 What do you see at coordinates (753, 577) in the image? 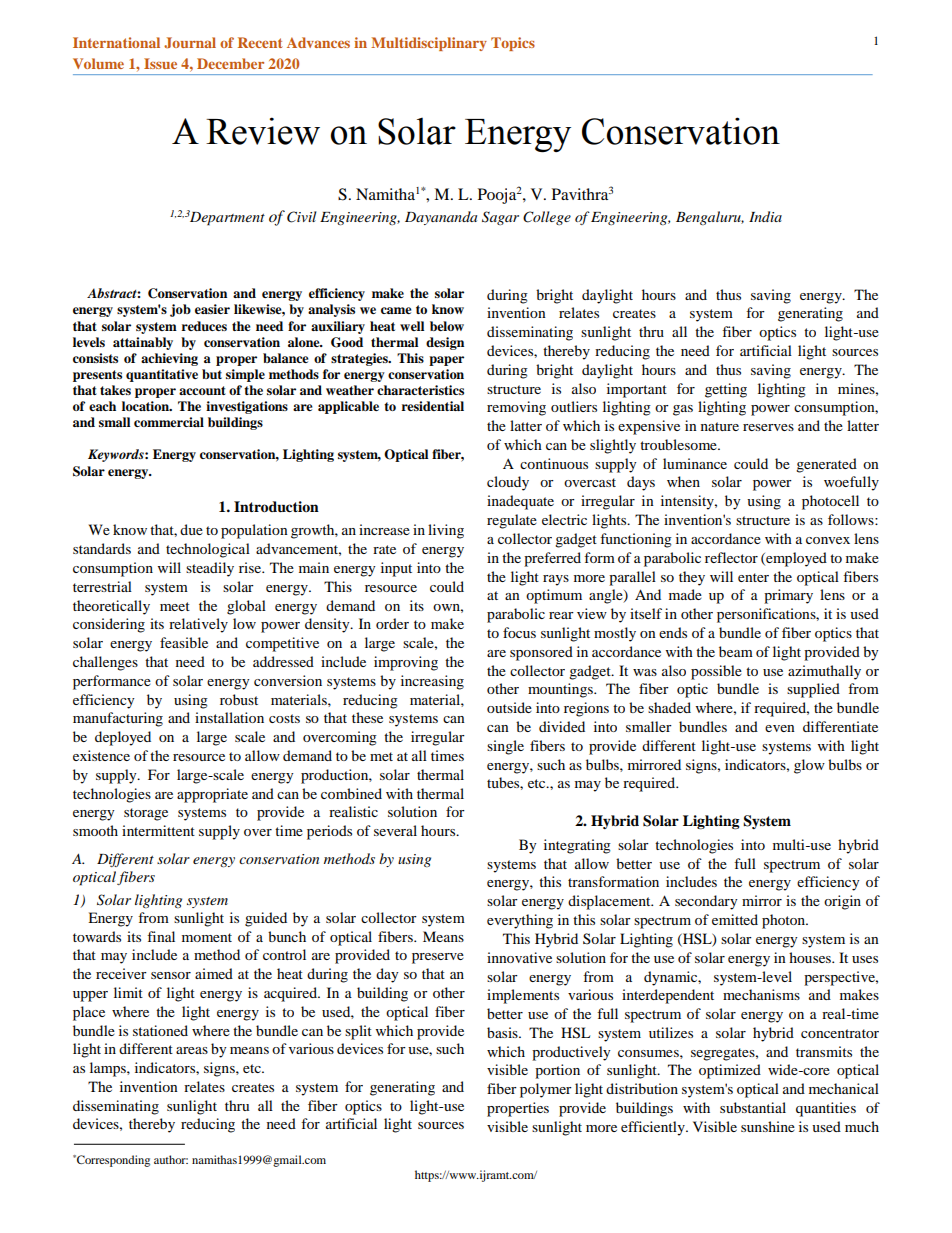
I see `enter` at bounding box center [753, 577].
